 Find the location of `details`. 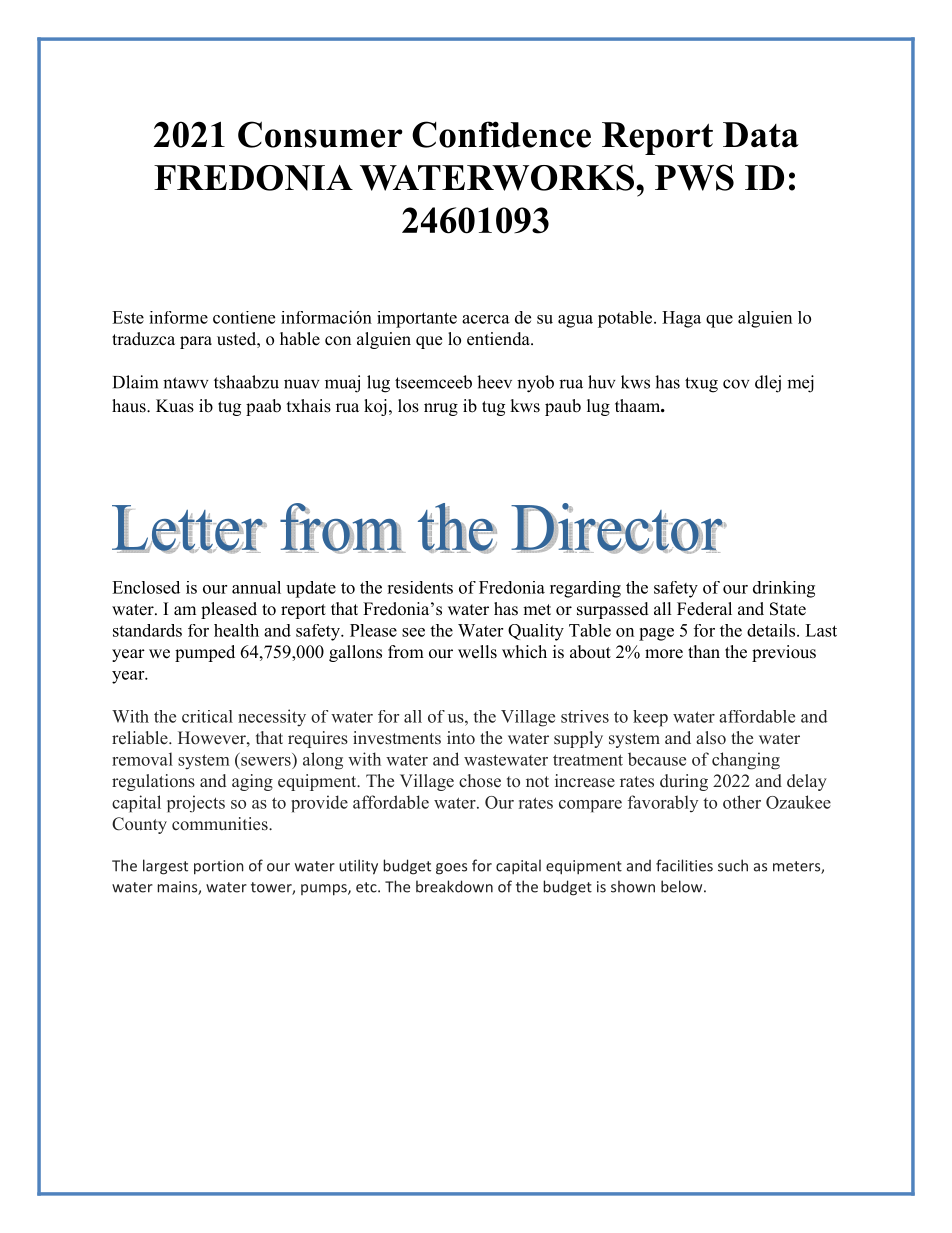

details is located at coordinates (772, 630).
